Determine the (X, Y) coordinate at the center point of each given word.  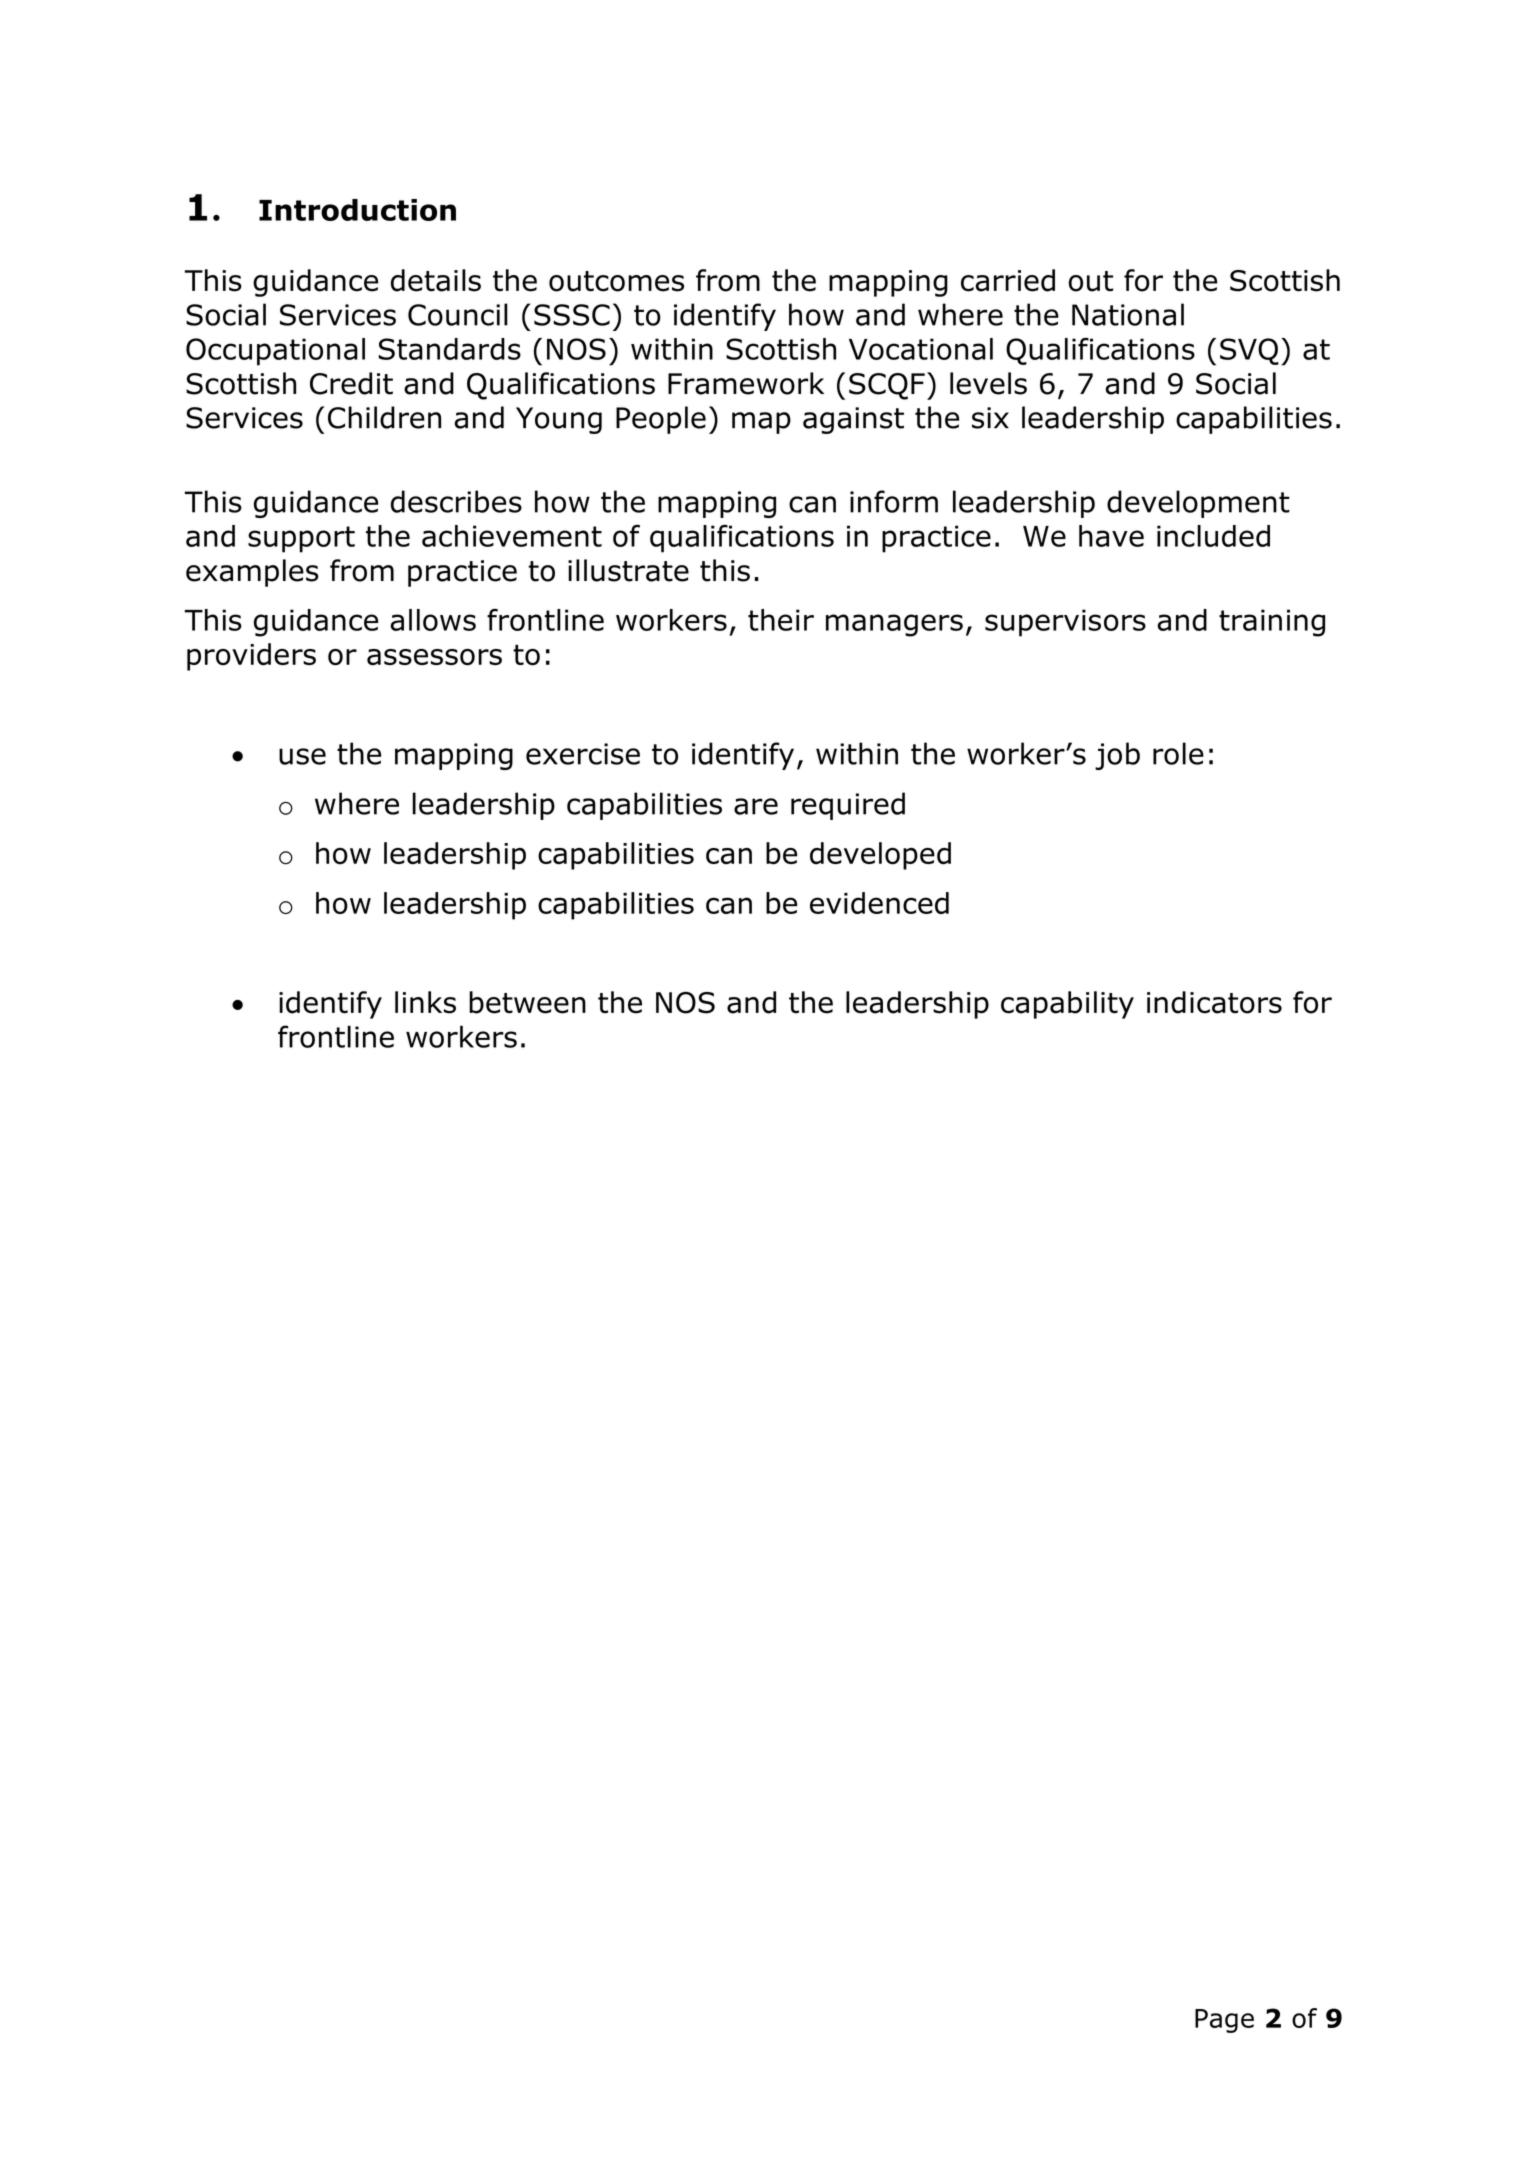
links (425, 1002)
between (527, 1002)
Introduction (357, 210)
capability (1067, 1005)
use (302, 756)
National (1128, 314)
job (1117, 756)
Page (1224, 2021)
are (756, 806)
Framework (746, 383)
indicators (1214, 1002)
